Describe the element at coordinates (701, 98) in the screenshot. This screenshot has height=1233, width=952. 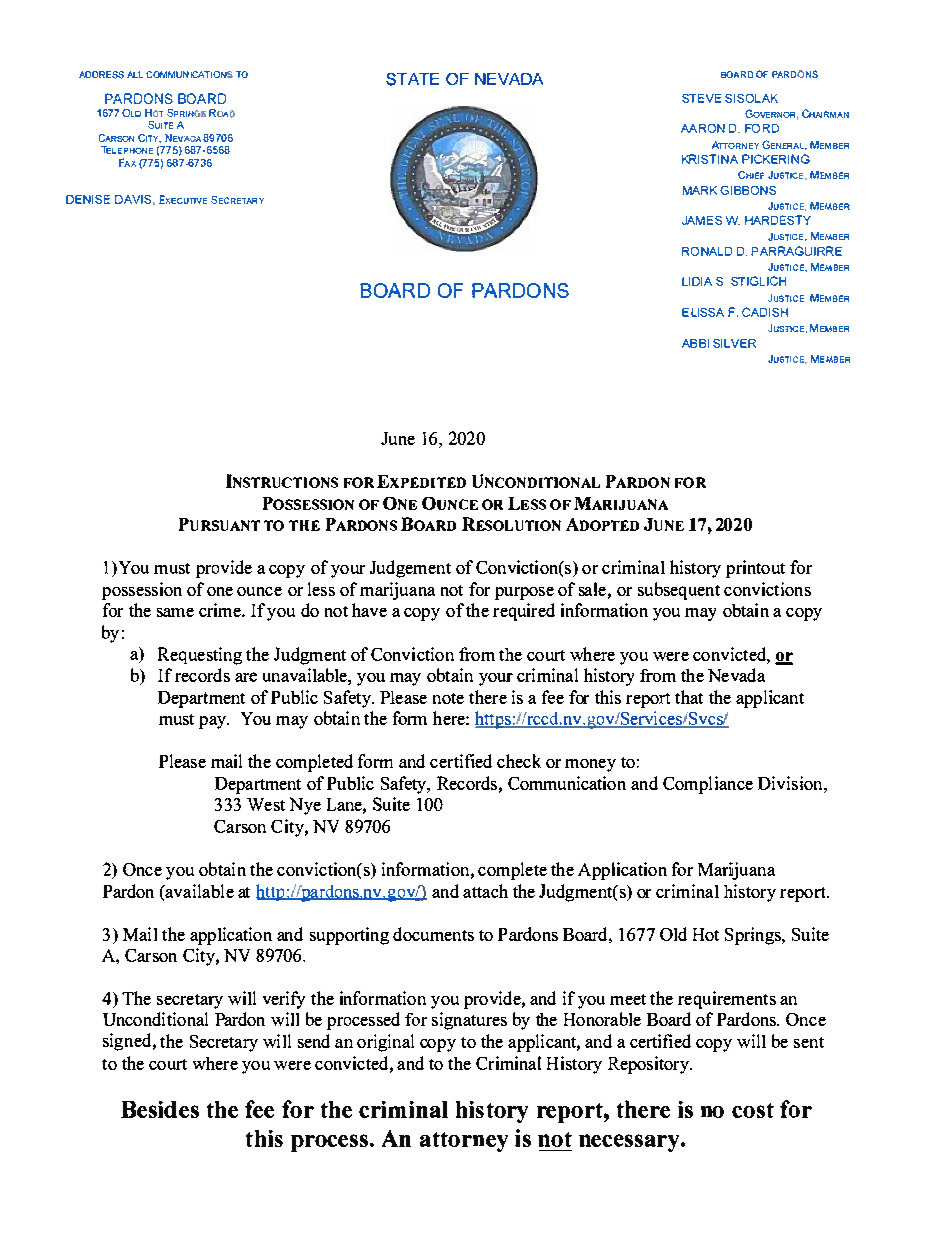
I see `STEVE` at that location.
